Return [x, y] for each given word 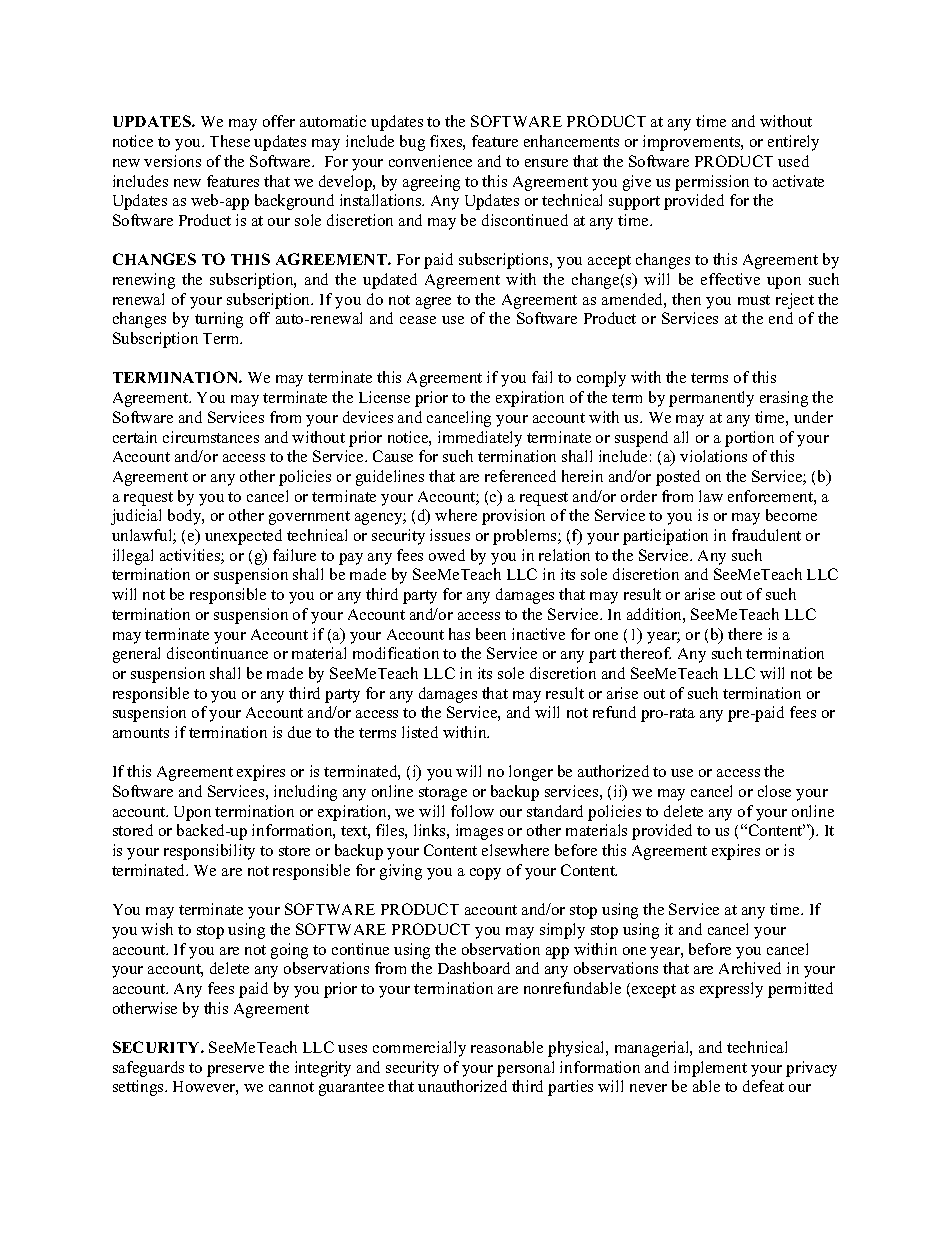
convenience [430, 161]
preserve [235, 1071]
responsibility [209, 852]
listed [420, 732]
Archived [750, 968]
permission [712, 183]
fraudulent [766, 535]
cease [418, 320]
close [774, 791]
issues [450, 535]
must [754, 300]
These [230, 141]
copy [485, 874]
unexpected [243, 537]
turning [219, 320]
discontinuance [217, 653]
